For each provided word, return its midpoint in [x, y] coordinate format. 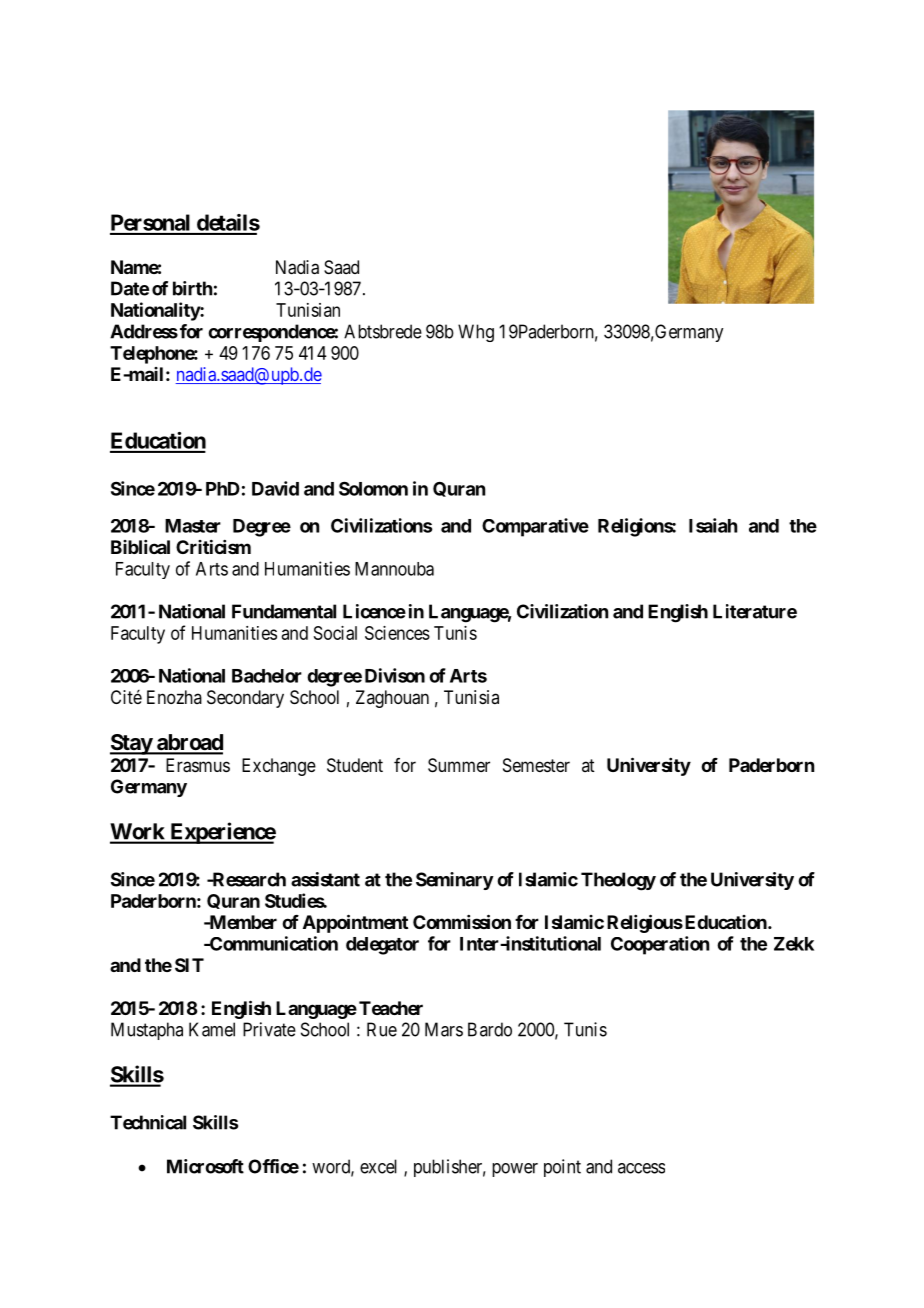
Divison [395, 675]
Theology [618, 881]
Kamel [212, 1029]
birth [192, 288]
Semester [536, 765]
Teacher [391, 1008]
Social [335, 633]
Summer [459, 765]
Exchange [279, 767]
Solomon [373, 488]
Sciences [397, 633]
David [275, 488]
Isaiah [713, 525]
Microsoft [205, 1166]
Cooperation [660, 945]
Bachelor [267, 676]
